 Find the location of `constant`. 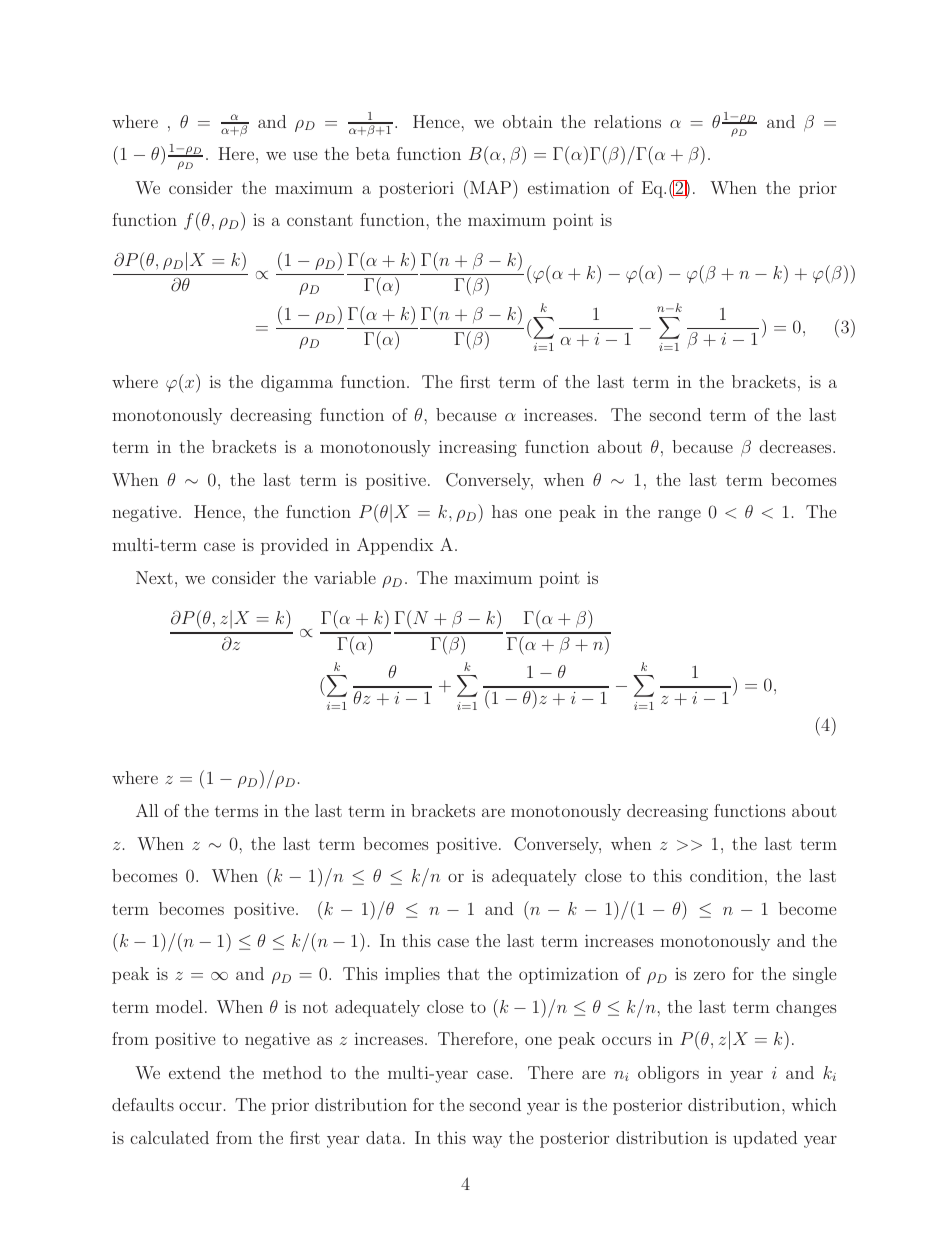

constant is located at coordinates (320, 220).
